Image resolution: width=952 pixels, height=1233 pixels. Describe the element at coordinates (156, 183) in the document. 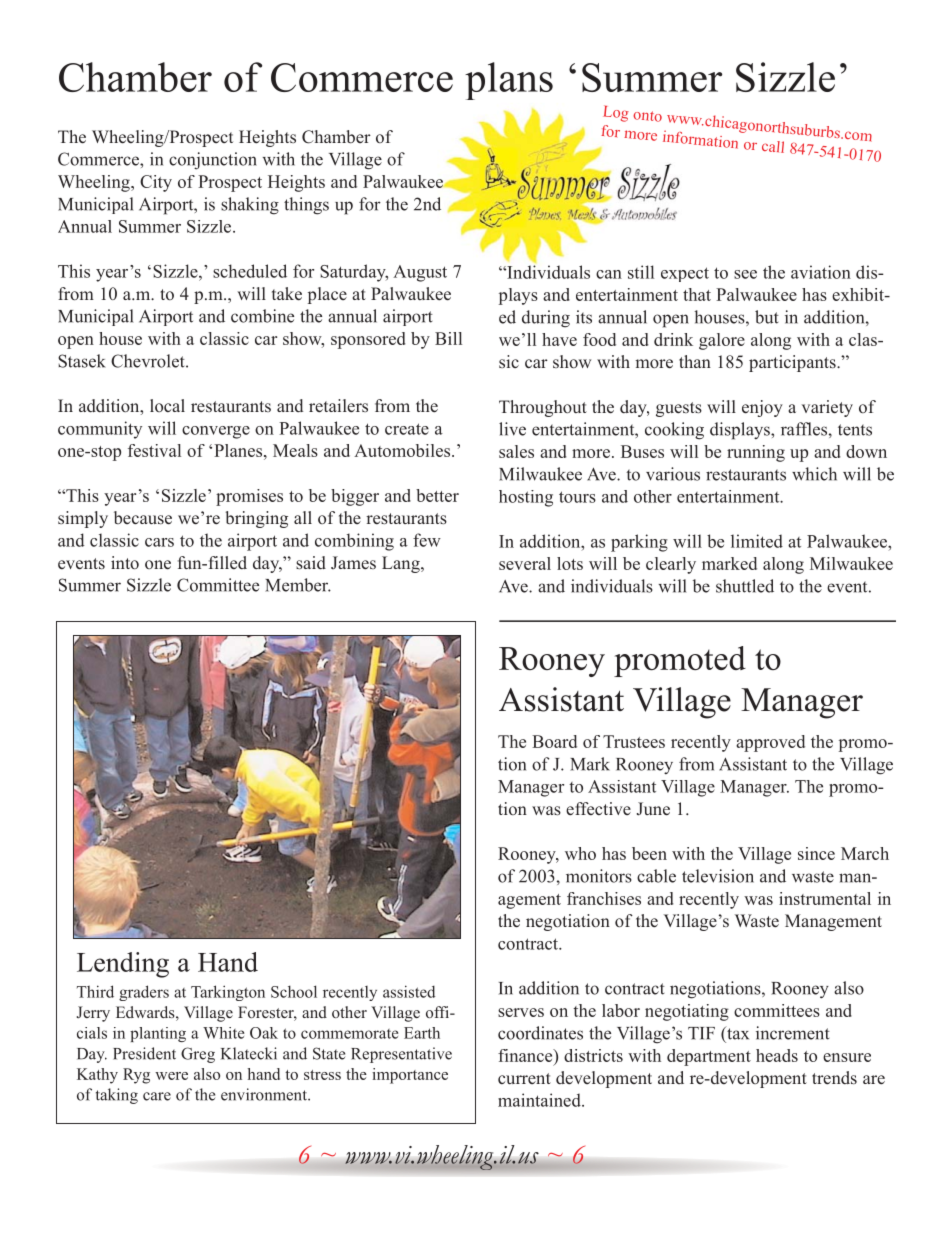

I see `City` at that location.
